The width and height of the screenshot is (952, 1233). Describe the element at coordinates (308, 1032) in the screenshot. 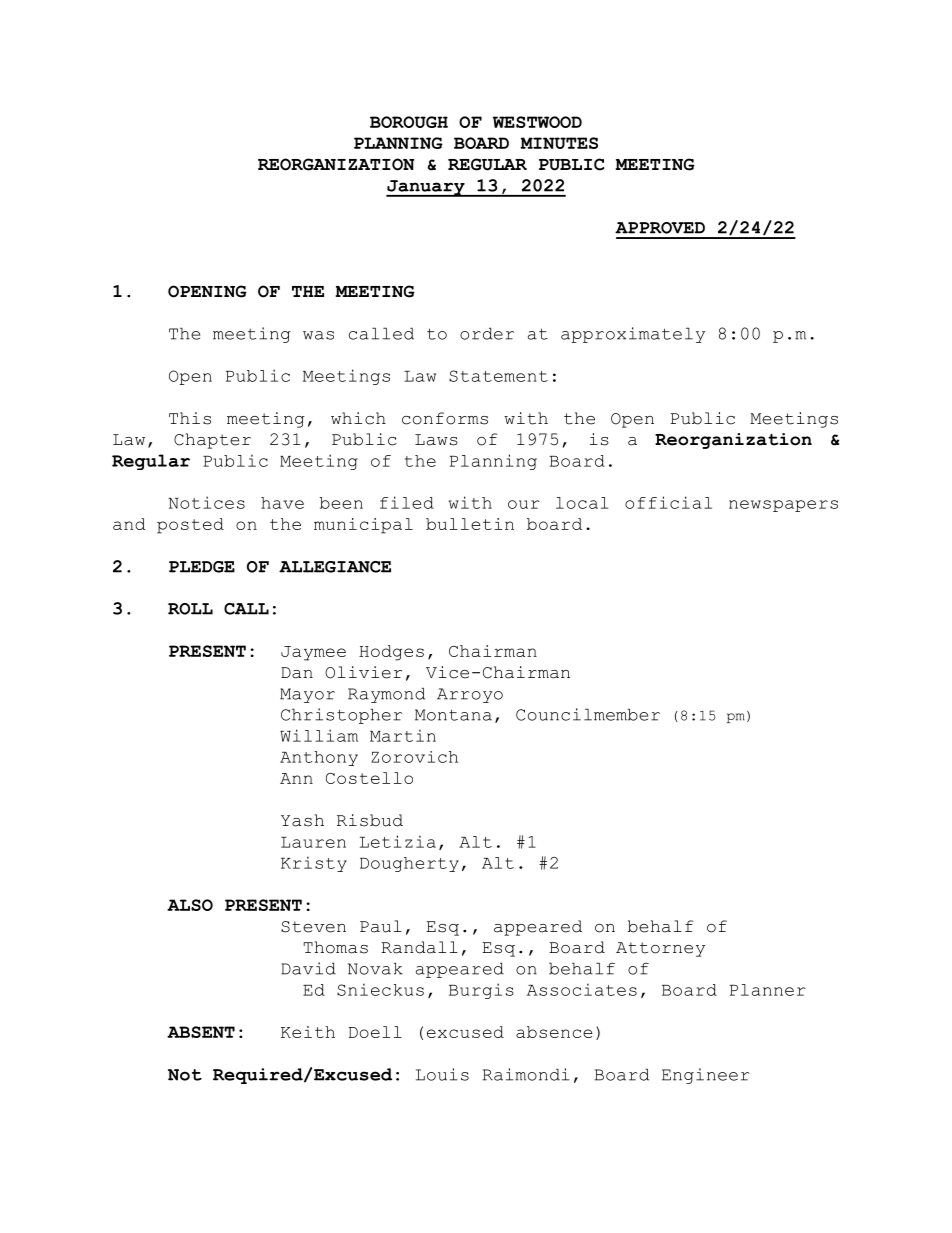

I see `Keith` at that location.
